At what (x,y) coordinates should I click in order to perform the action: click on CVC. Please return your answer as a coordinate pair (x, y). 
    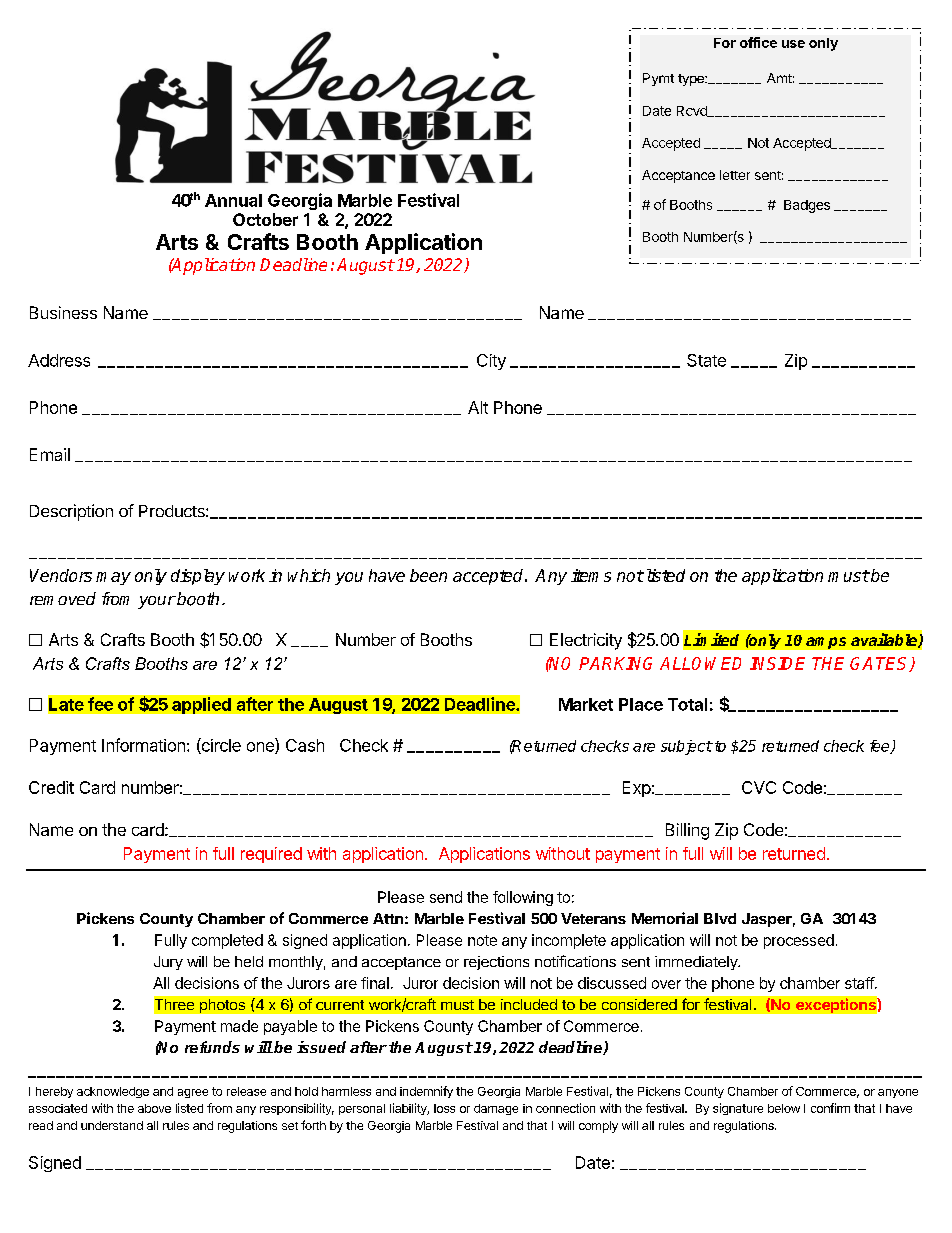
    Looking at the image, I should click on (759, 787).
